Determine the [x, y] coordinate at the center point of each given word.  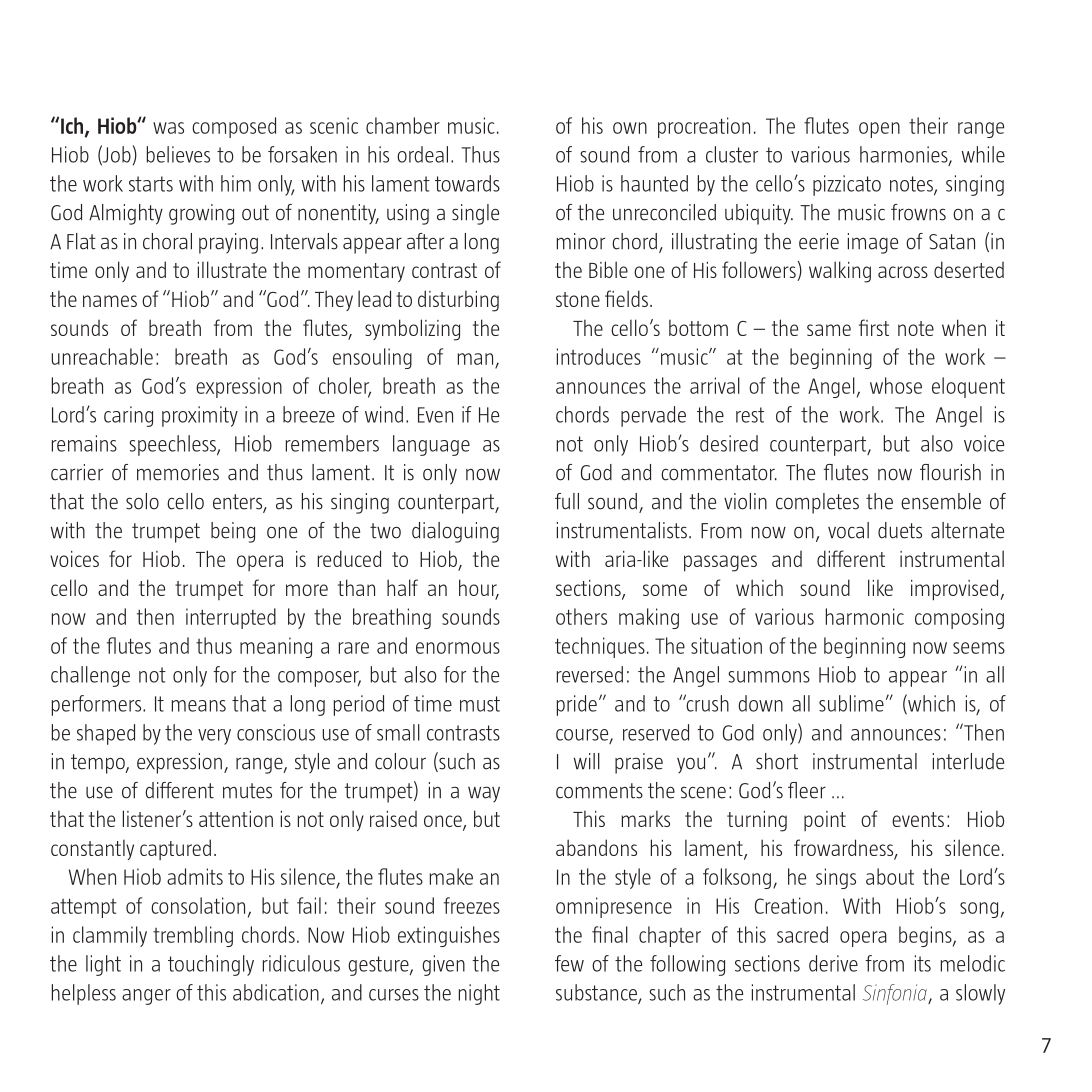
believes [178, 154]
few [569, 963]
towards [467, 183]
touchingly [211, 965]
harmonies [905, 155]
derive [833, 963]
